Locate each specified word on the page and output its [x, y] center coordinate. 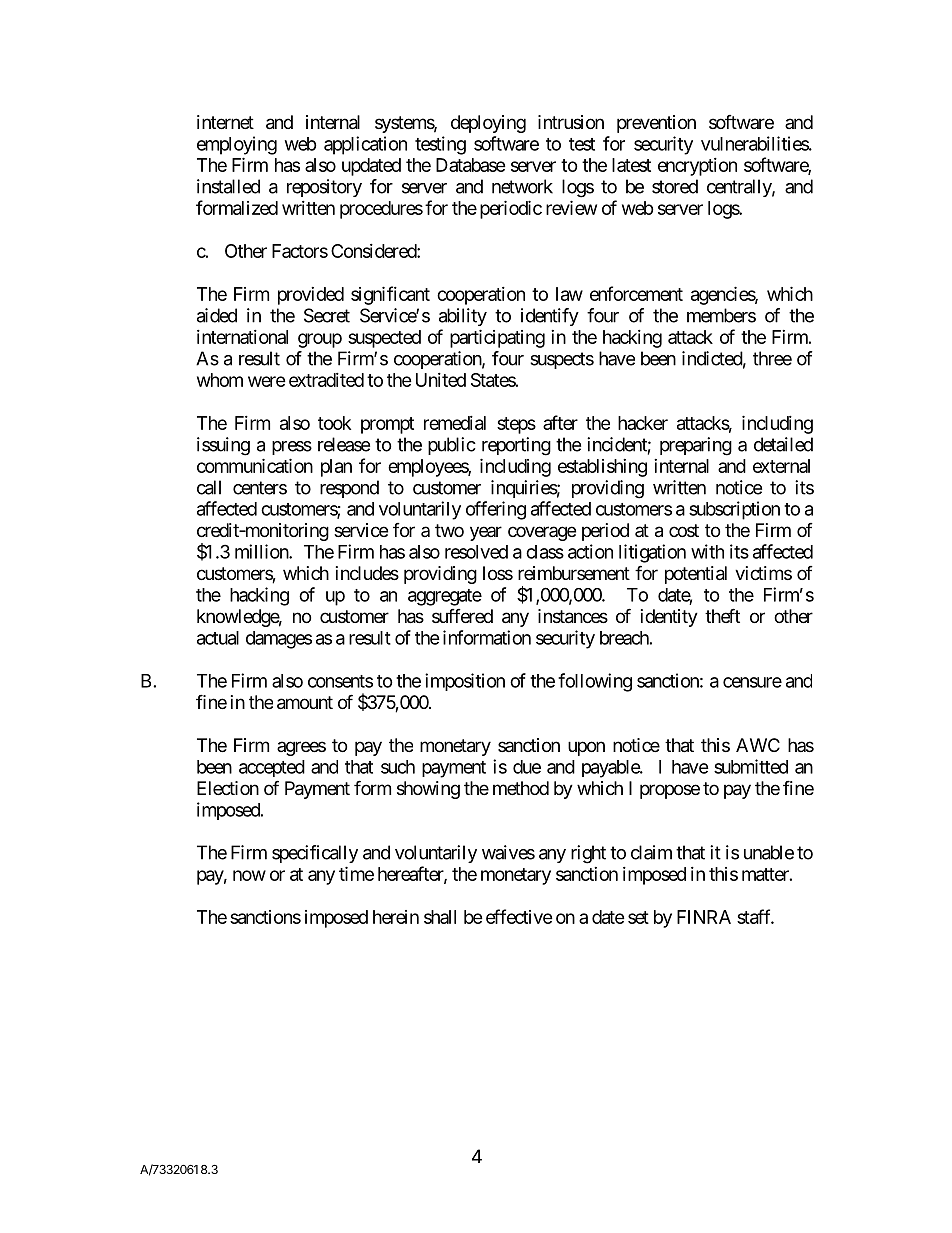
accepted [272, 768]
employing [237, 145]
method [521, 788]
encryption [697, 167]
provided [311, 296]
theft [722, 615]
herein [396, 917]
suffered [462, 616]
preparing [696, 446]
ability [463, 317]
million [262, 551]
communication [255, 465]
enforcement [636, 293]
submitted [751, 766]
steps [516, 425]
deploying [488, 124]
